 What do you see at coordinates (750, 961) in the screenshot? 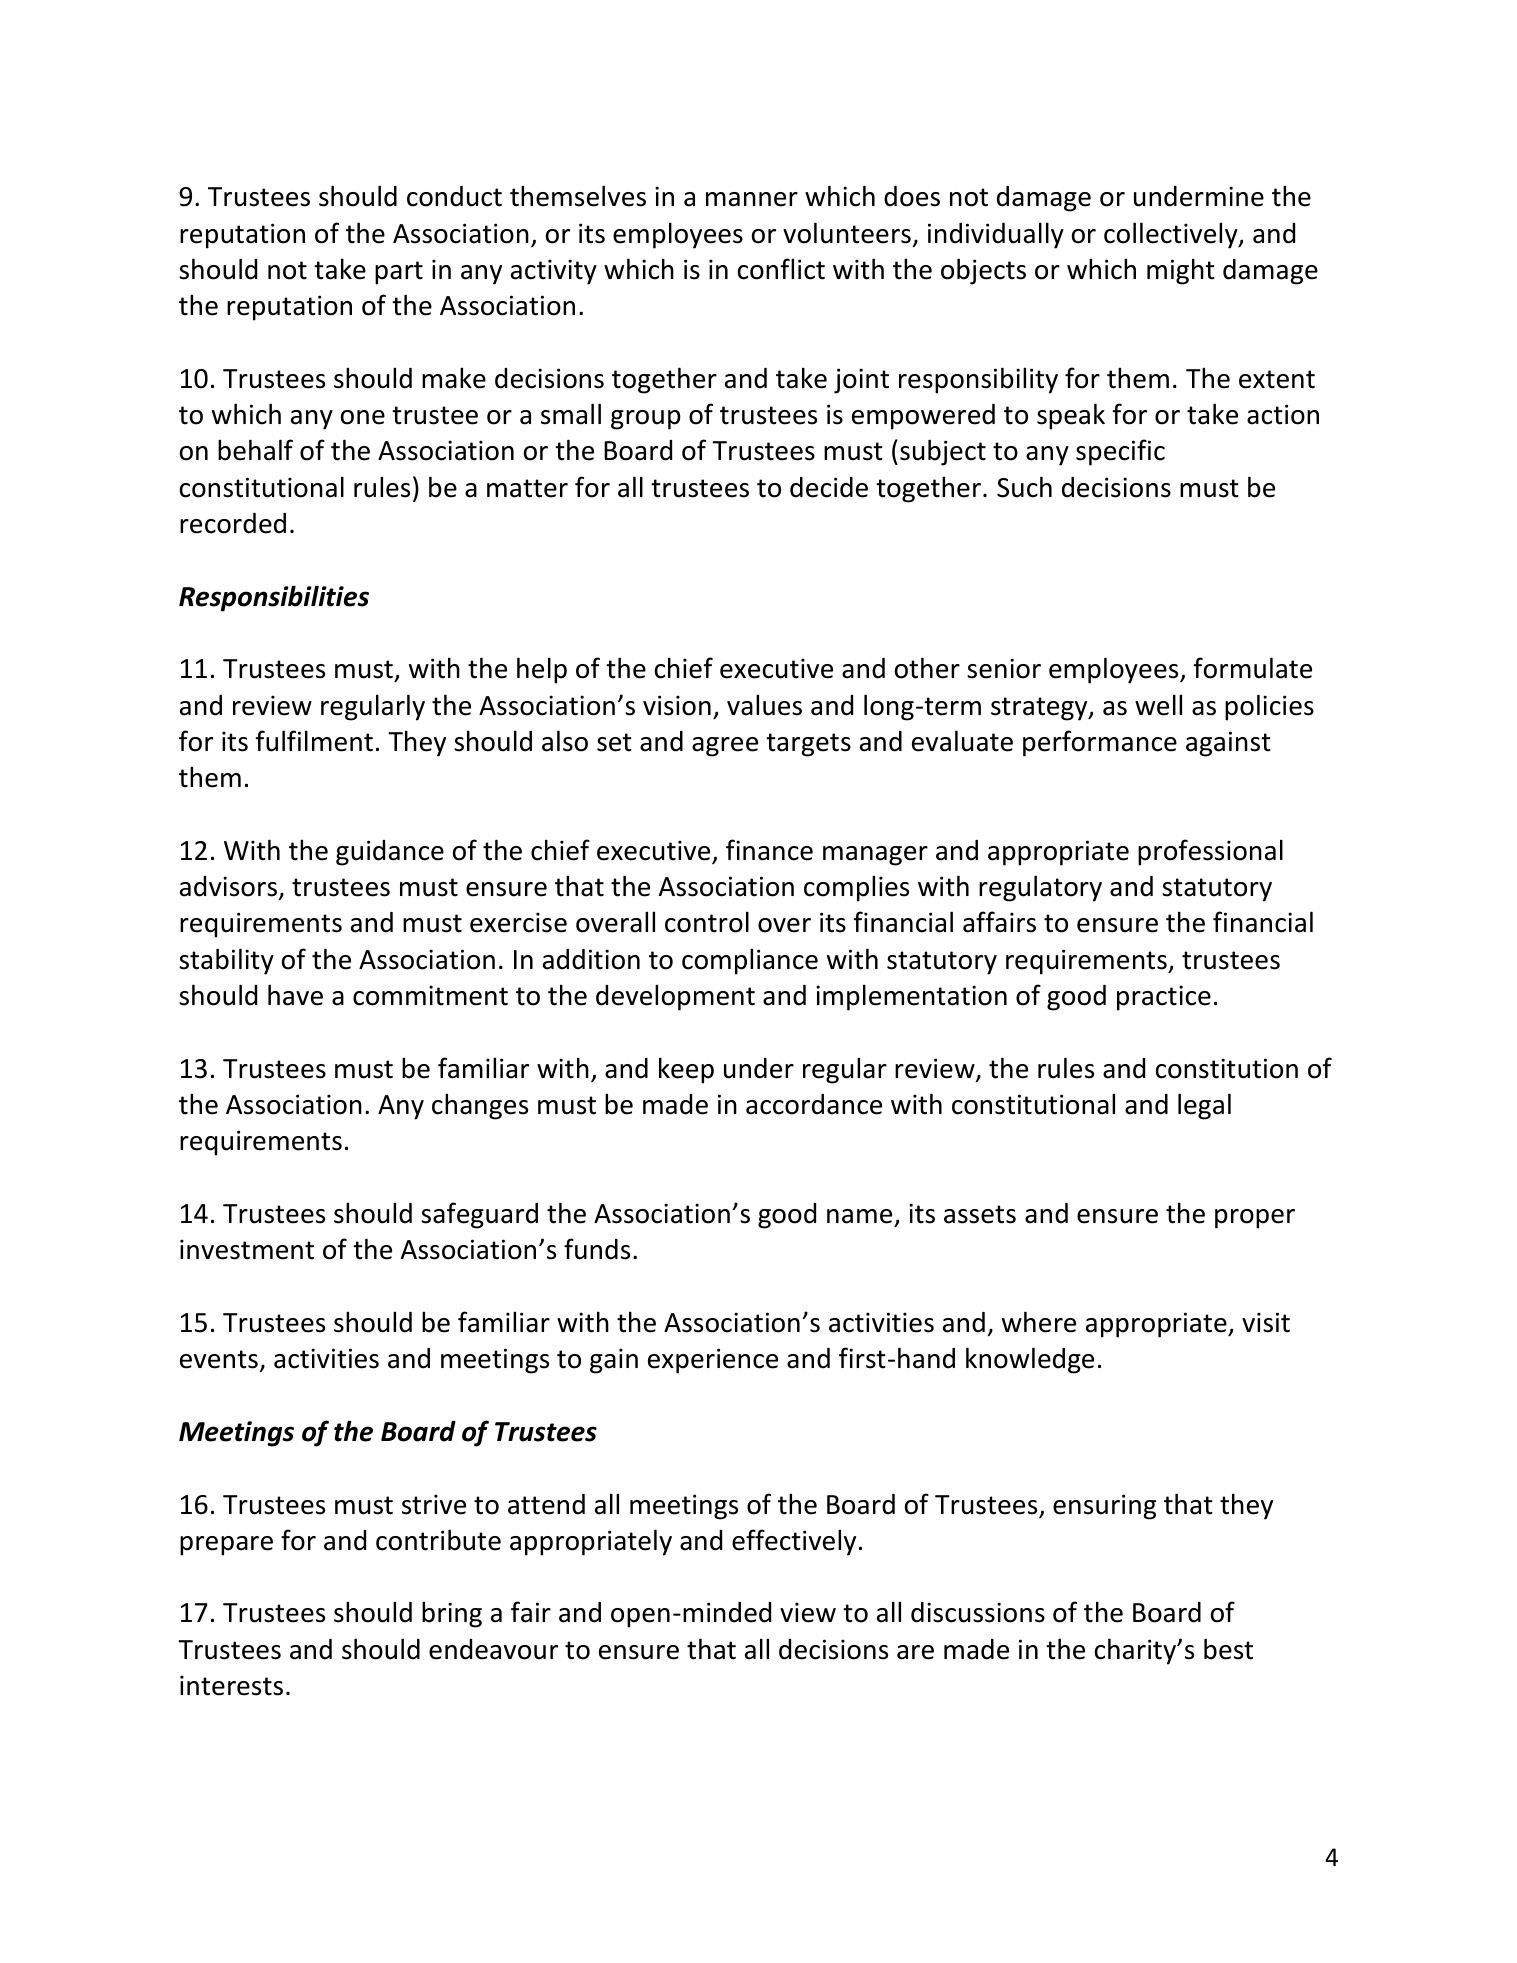
I see `compliance` at bounding box center [750, 961].
